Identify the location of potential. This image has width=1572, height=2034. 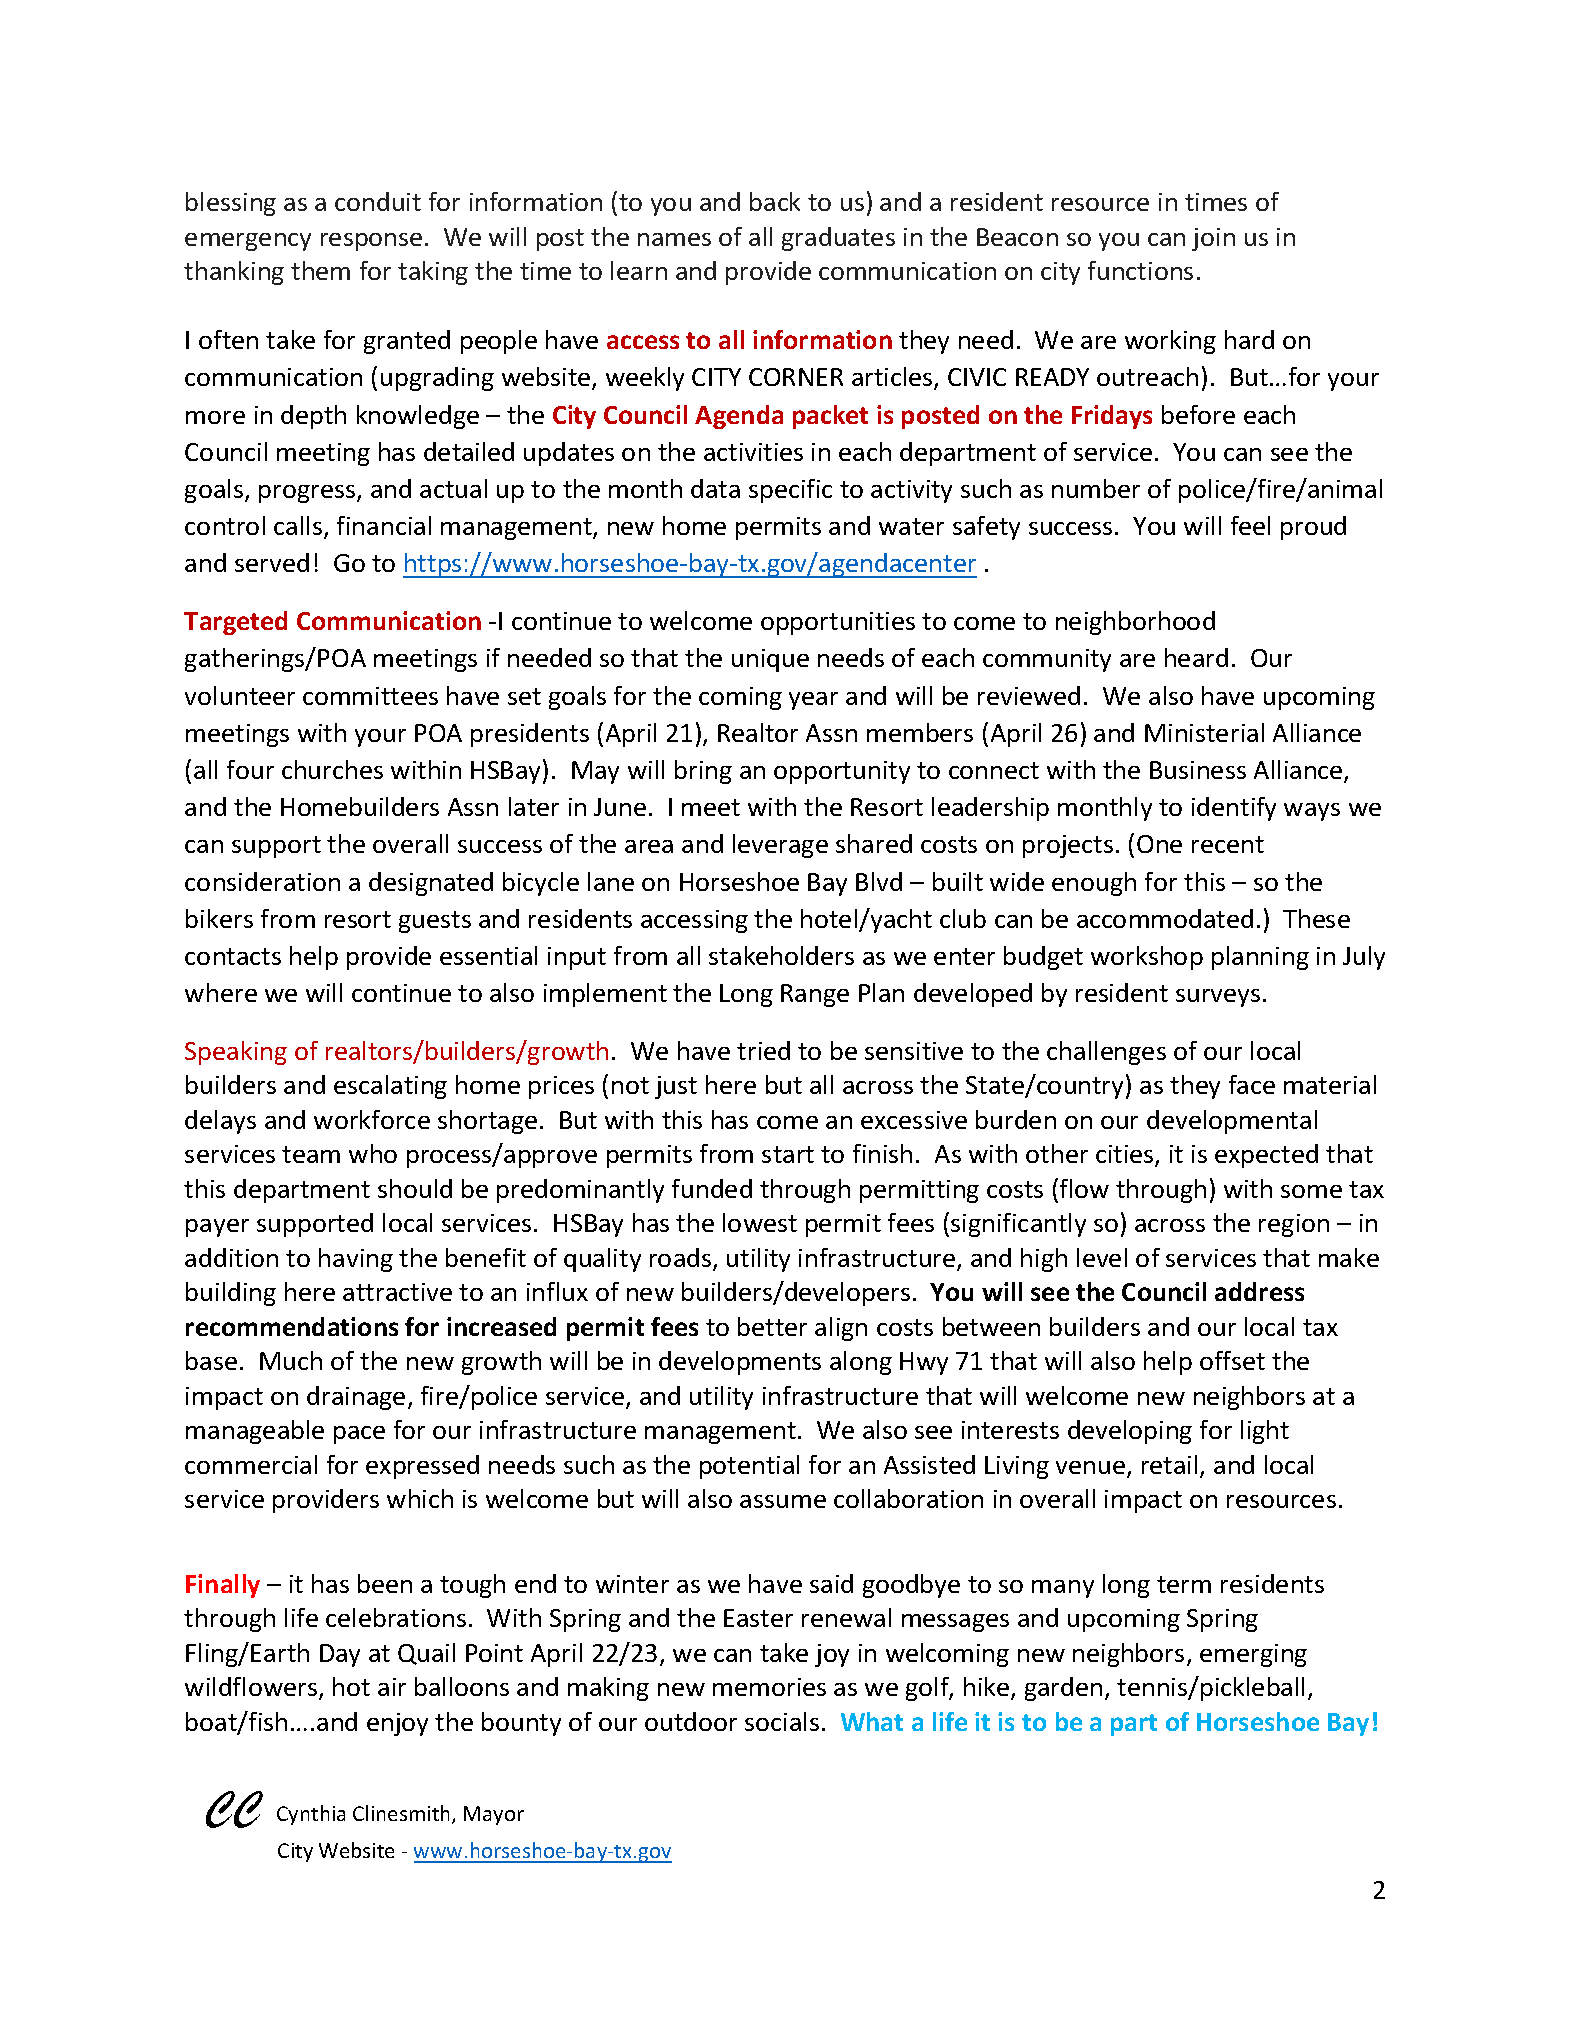
(749, 1467).
